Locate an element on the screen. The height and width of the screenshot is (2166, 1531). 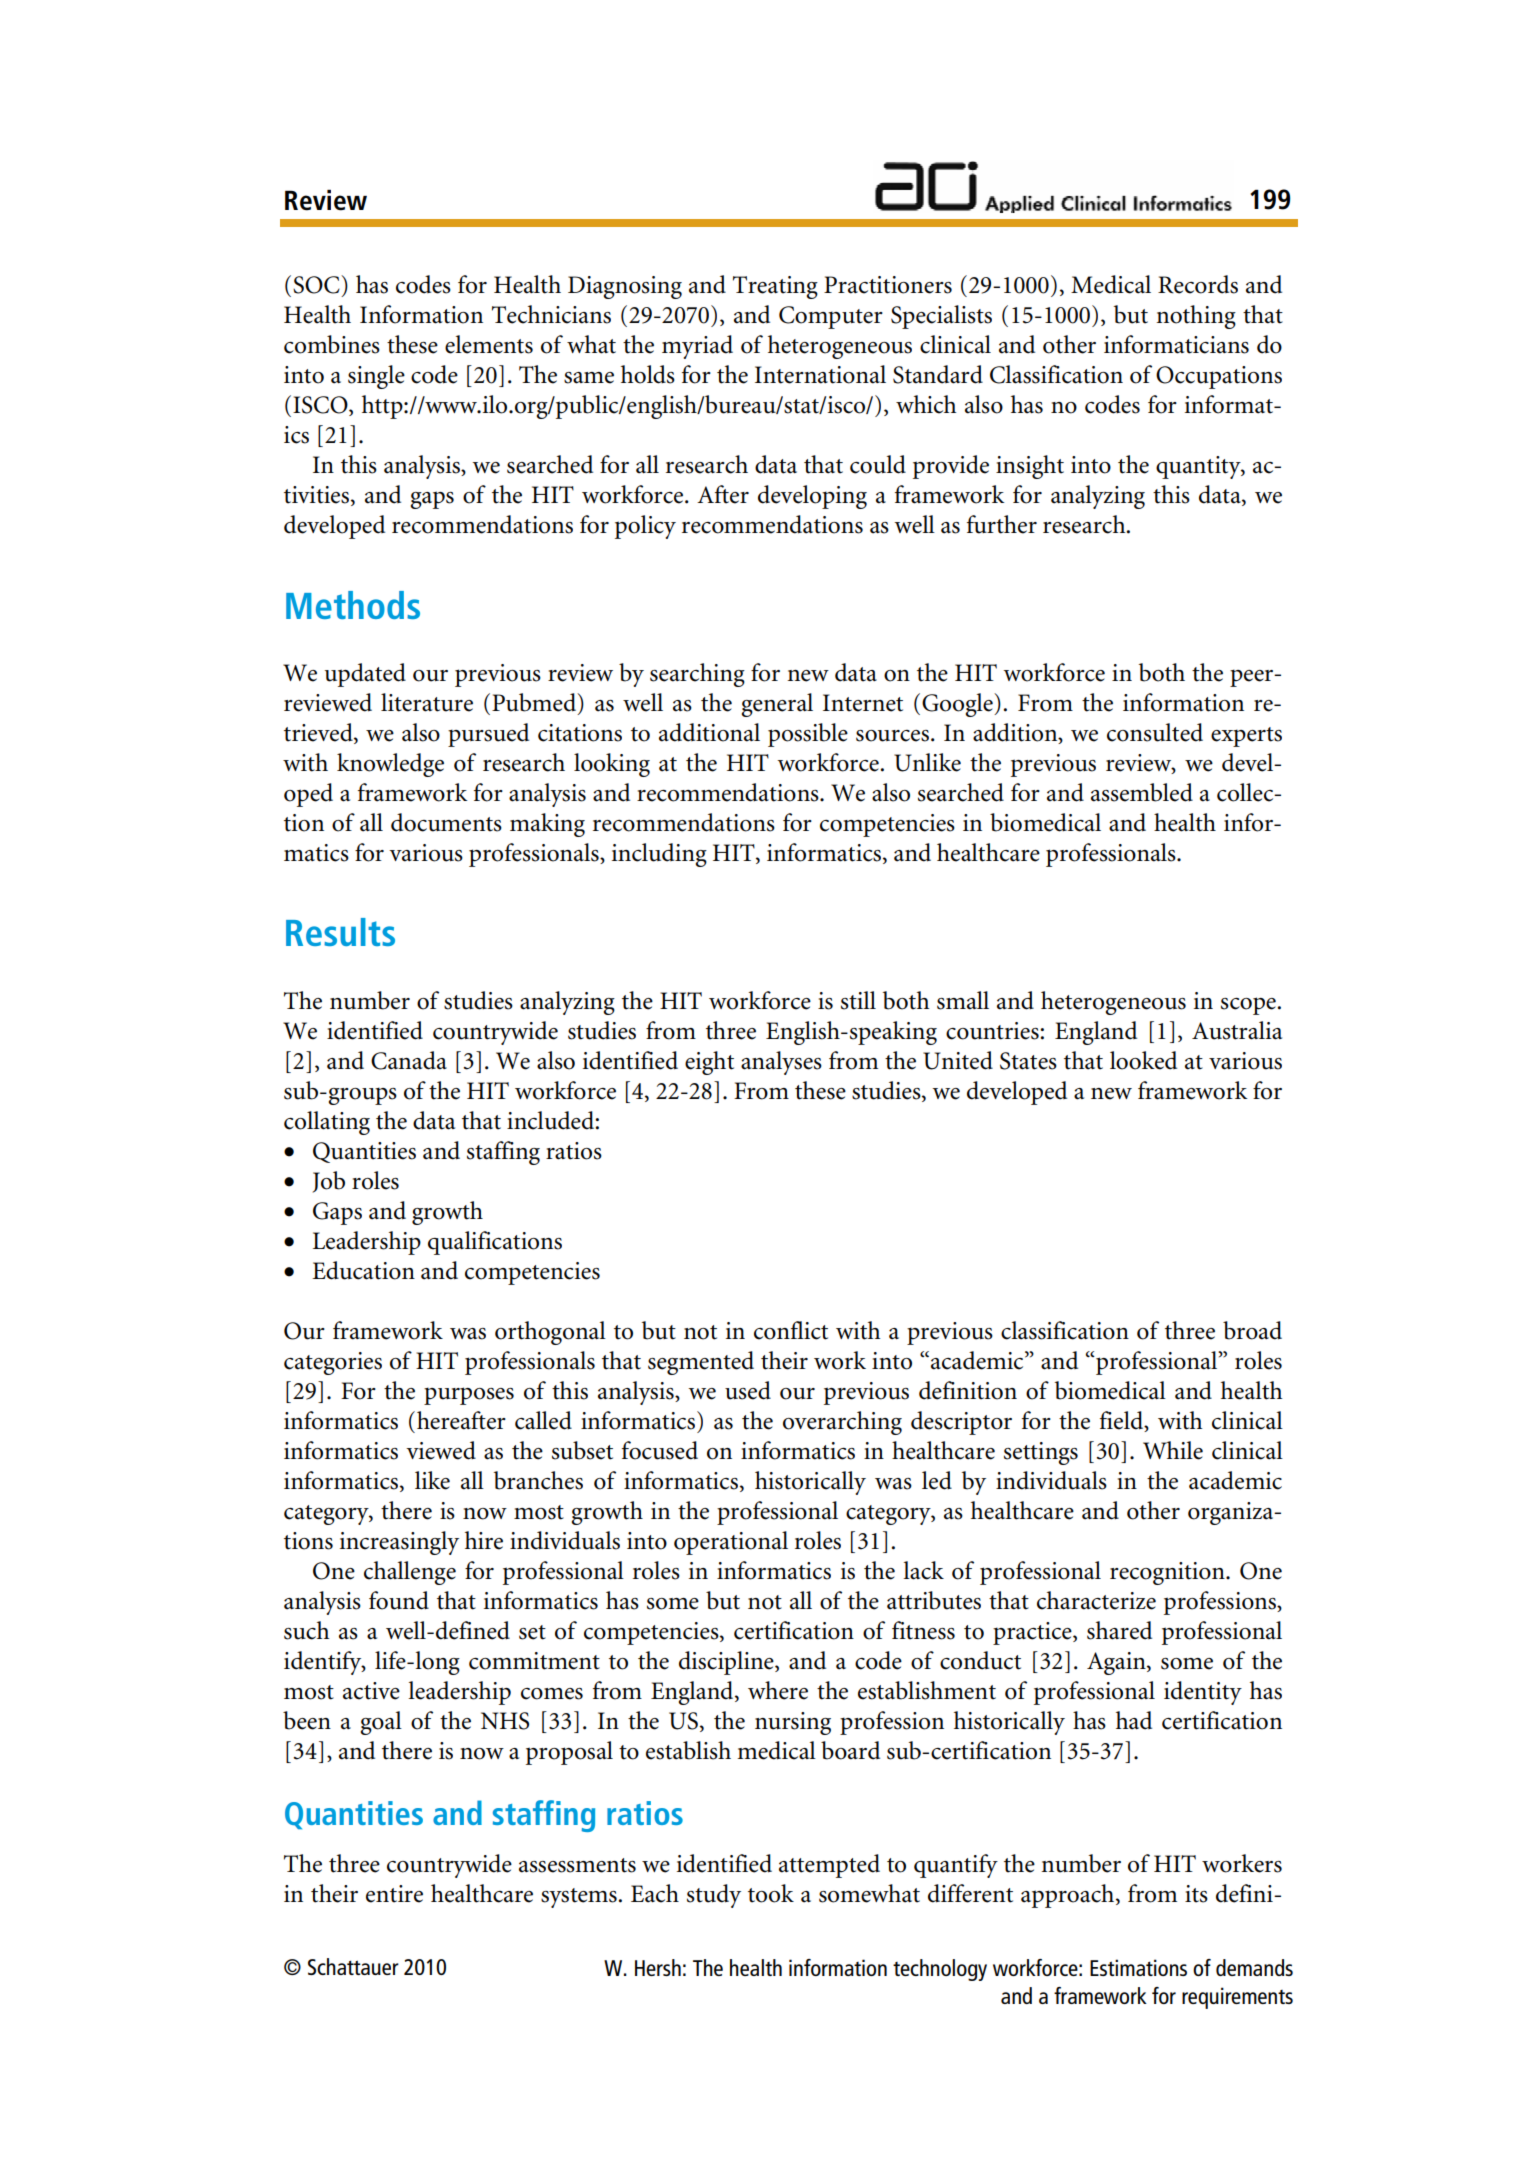
While is located at coordinates (1173, 1450).
